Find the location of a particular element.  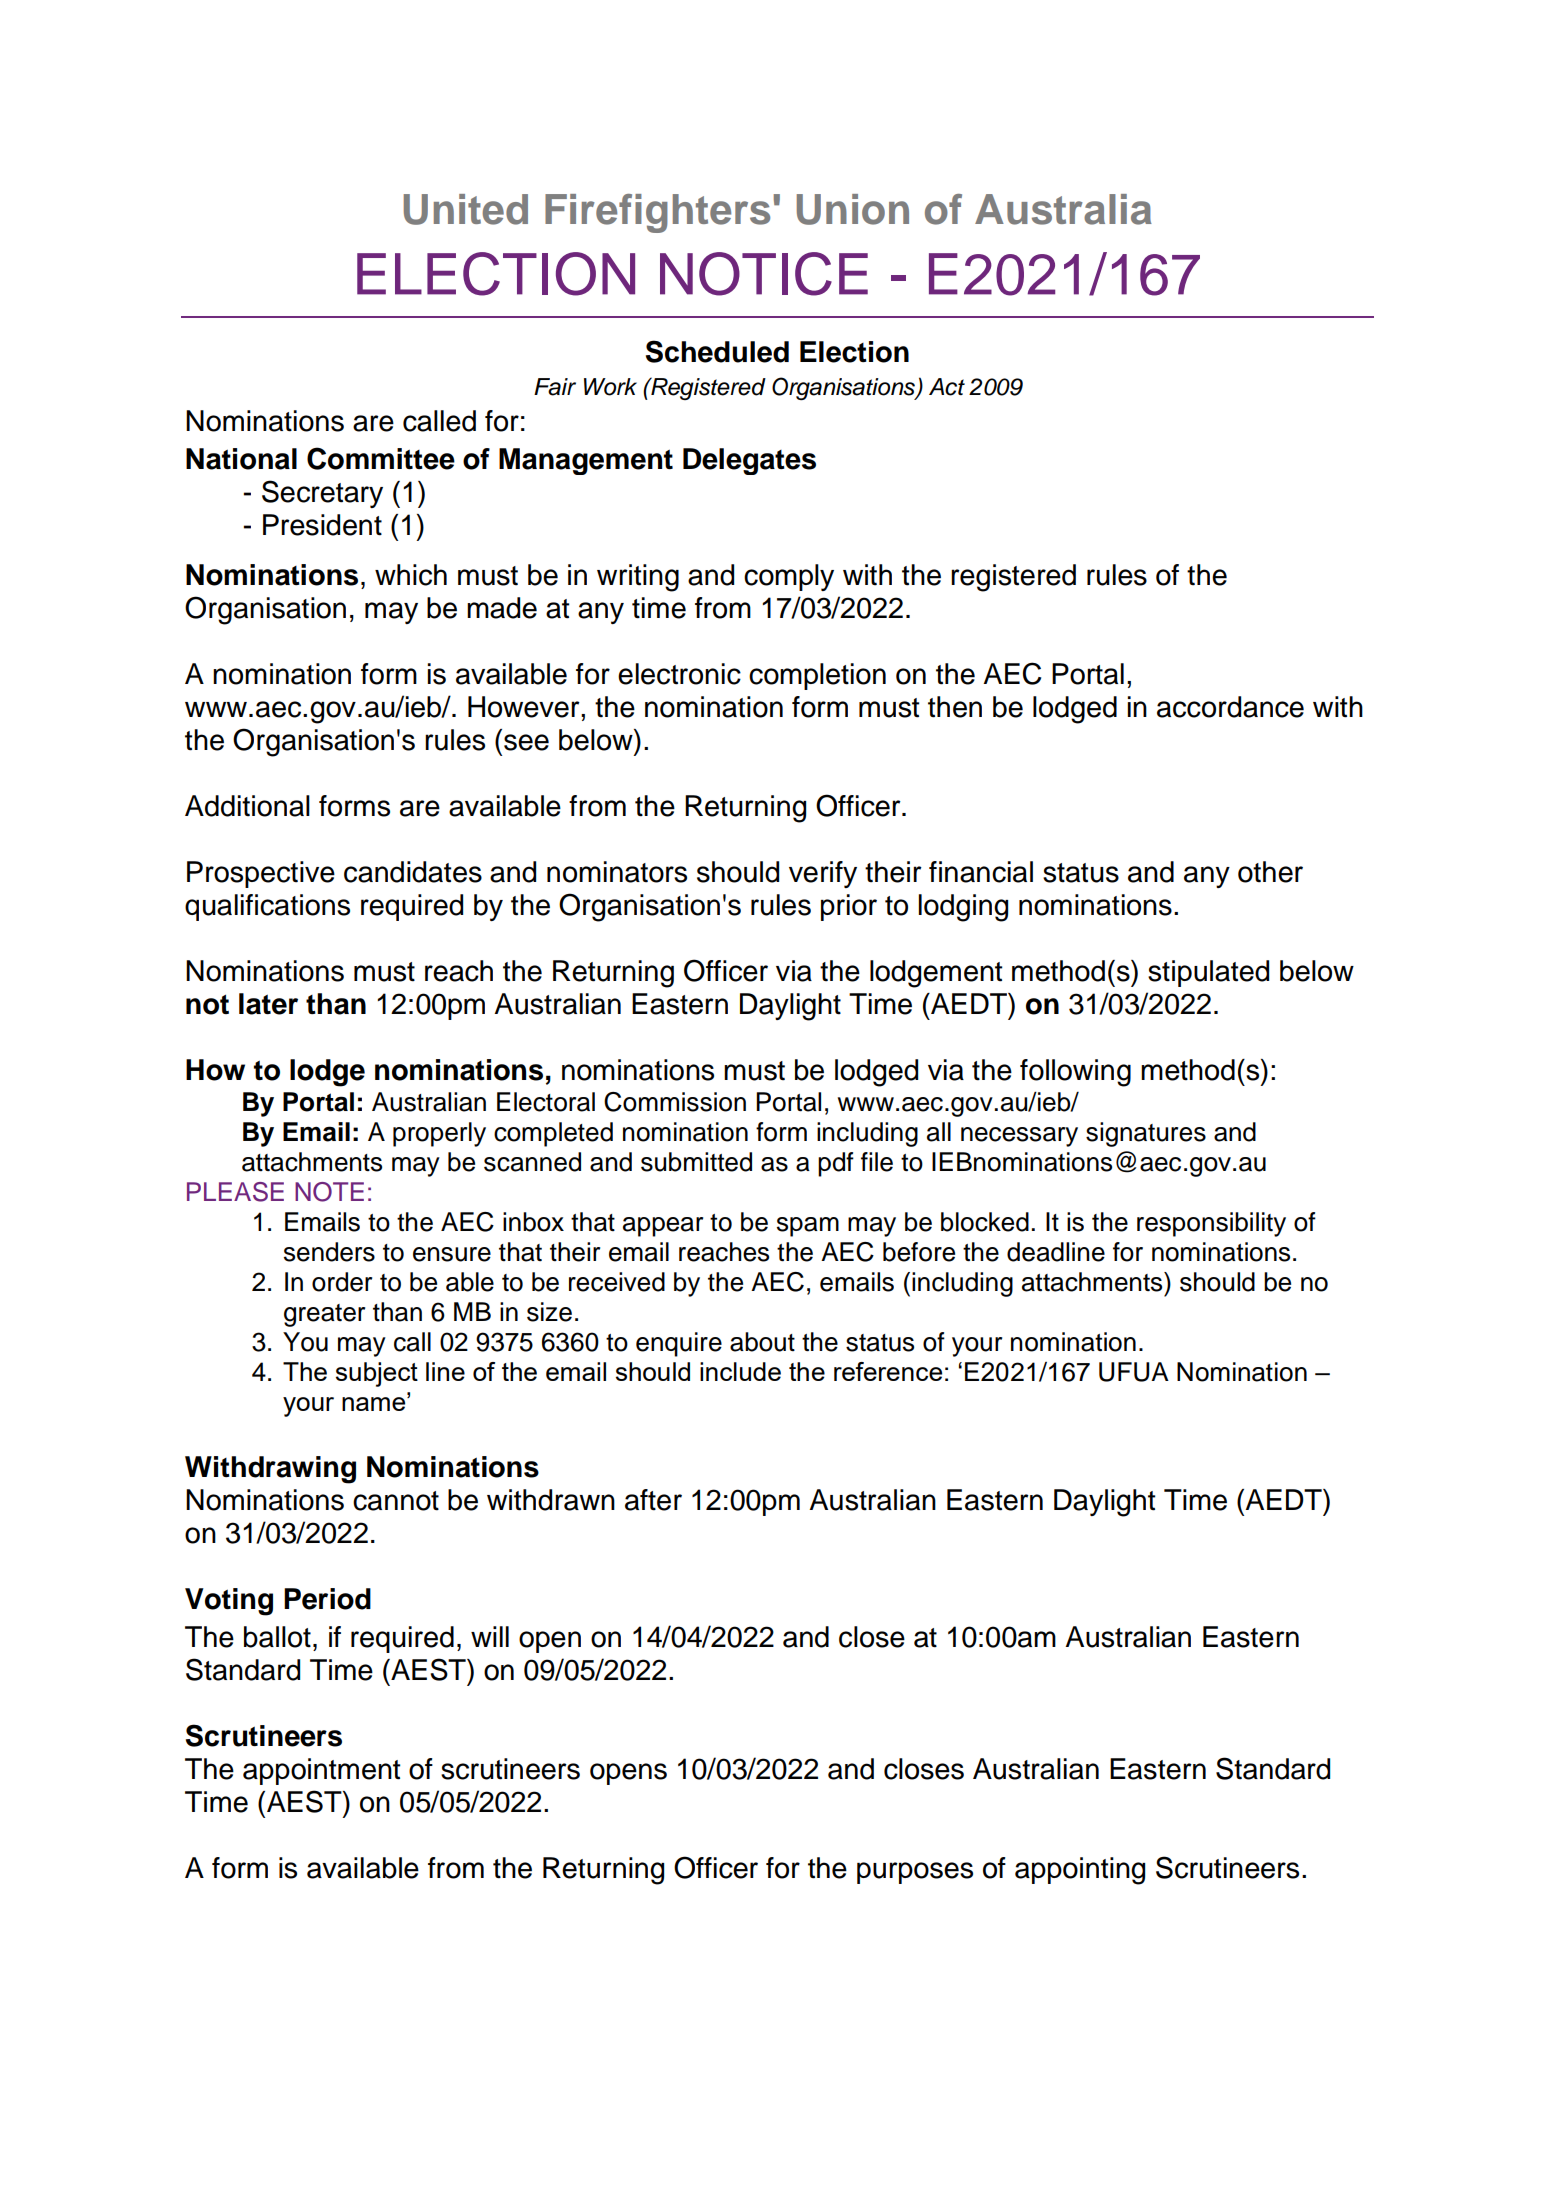

later is located at coordinates (268, 1004).
